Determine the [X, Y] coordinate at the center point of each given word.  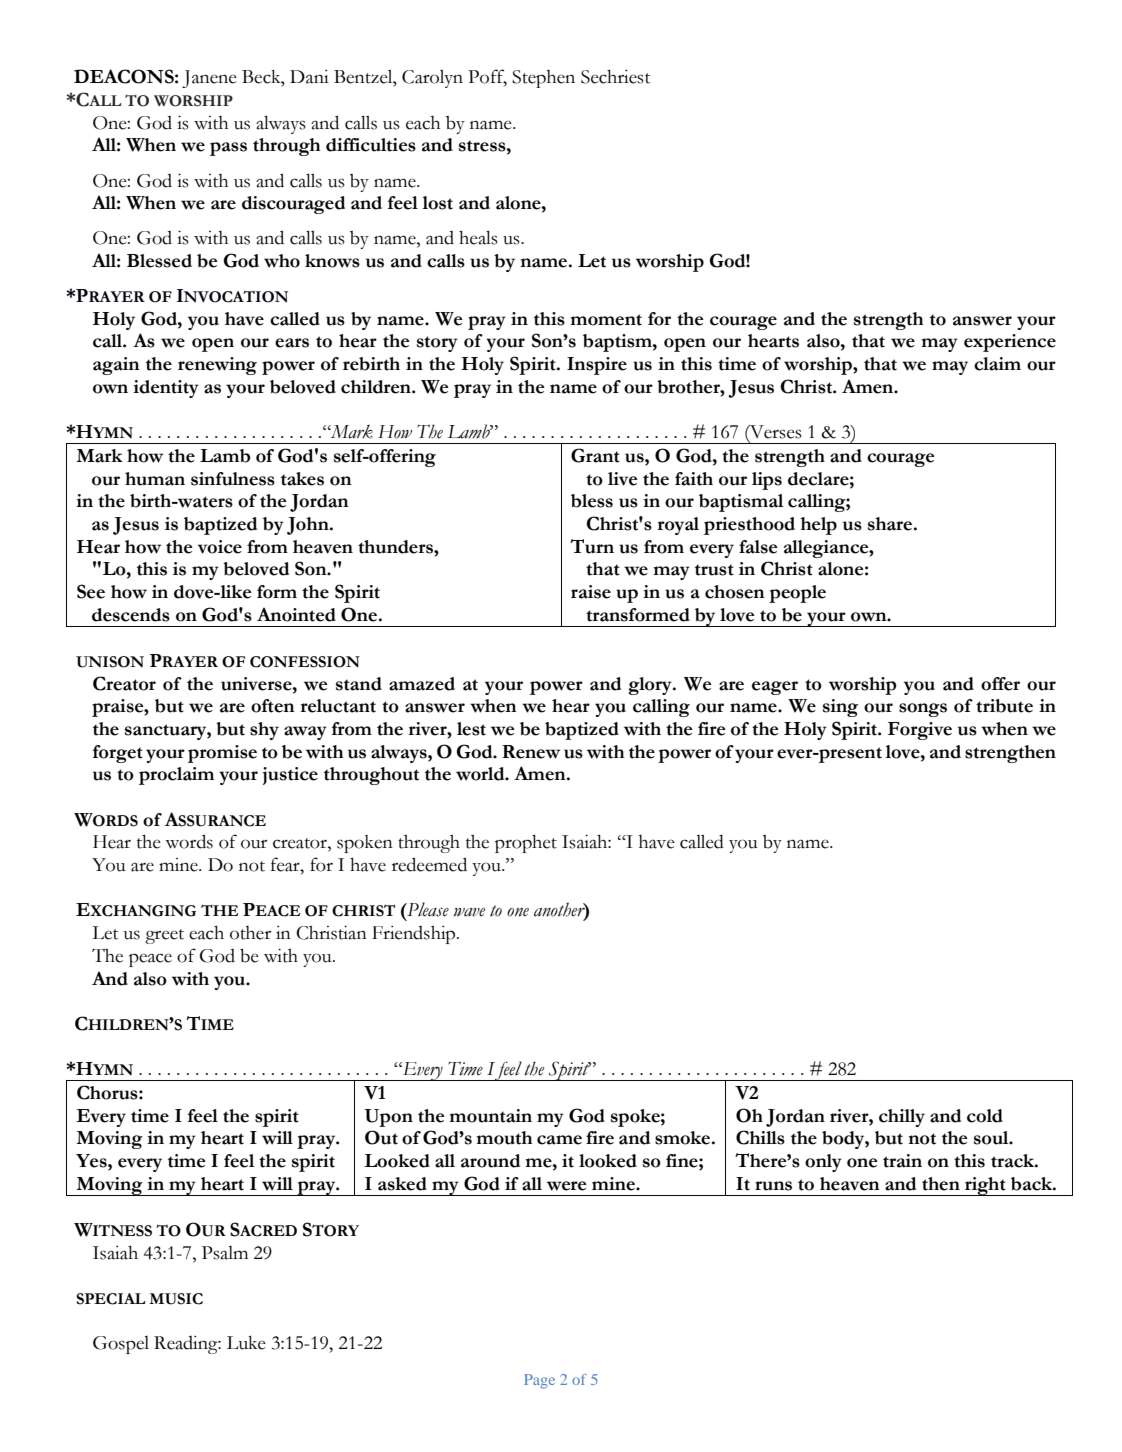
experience [1010, 343]
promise [222, 754]
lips [767, 481]
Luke [246, 1343]
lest [471, 729]
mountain [490, 1116]
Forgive [920, 731]
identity [166, 389]
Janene [209, 79]
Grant [595, 455]
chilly [902, 1118]
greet [164, 936]
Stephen [543, 79]
